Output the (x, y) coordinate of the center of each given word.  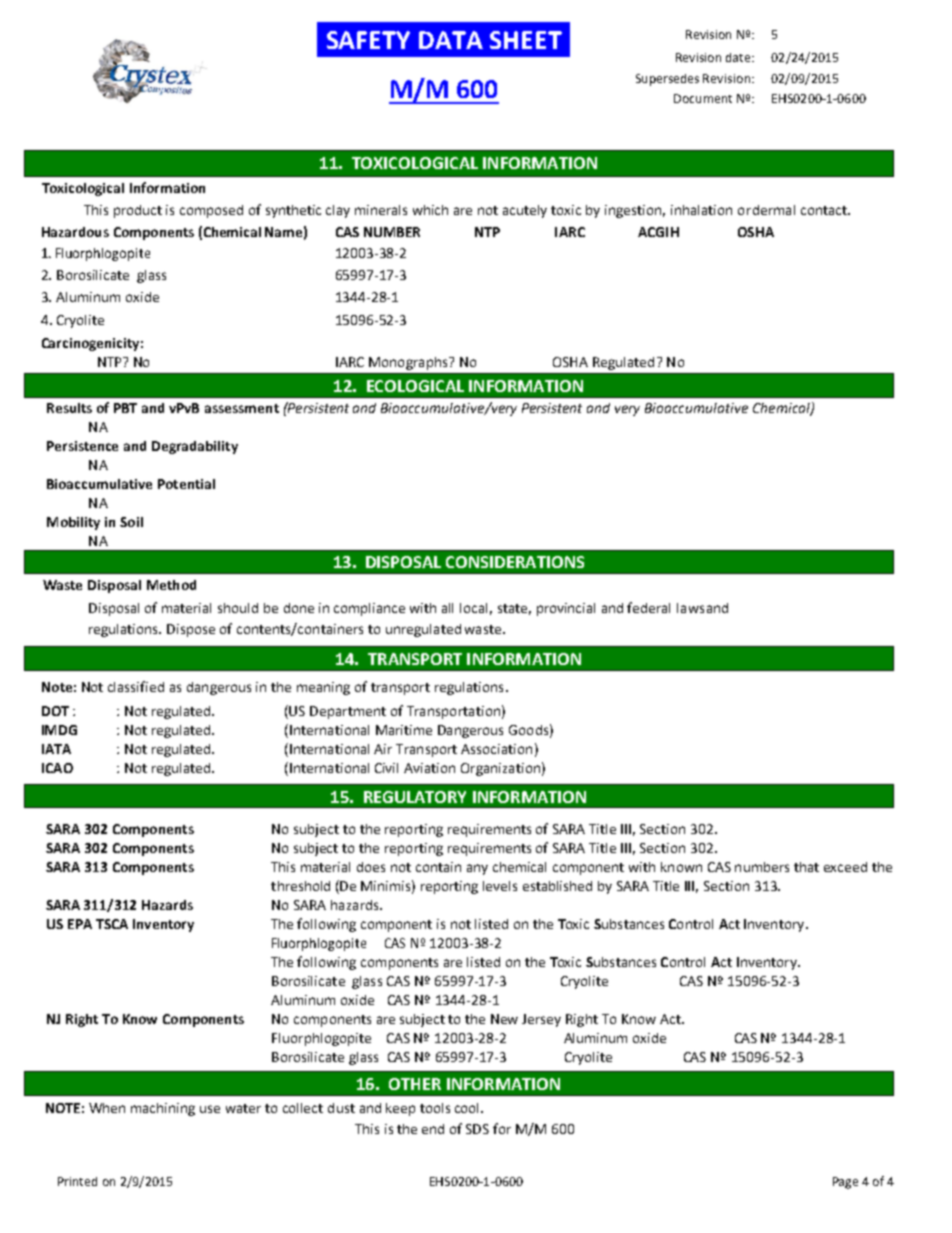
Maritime (404, 730)
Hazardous (75, 232)
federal (648, 607)
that (806, 867)
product (138, 211)
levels (500, 886)
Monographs (409, 363)
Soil (131, 522)
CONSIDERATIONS (515, 562)
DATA (451, 40)
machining (163, 1109)
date (739, 57)
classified (136, 686)
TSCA (112, 924)
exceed (845, 867)
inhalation (701, 210)
